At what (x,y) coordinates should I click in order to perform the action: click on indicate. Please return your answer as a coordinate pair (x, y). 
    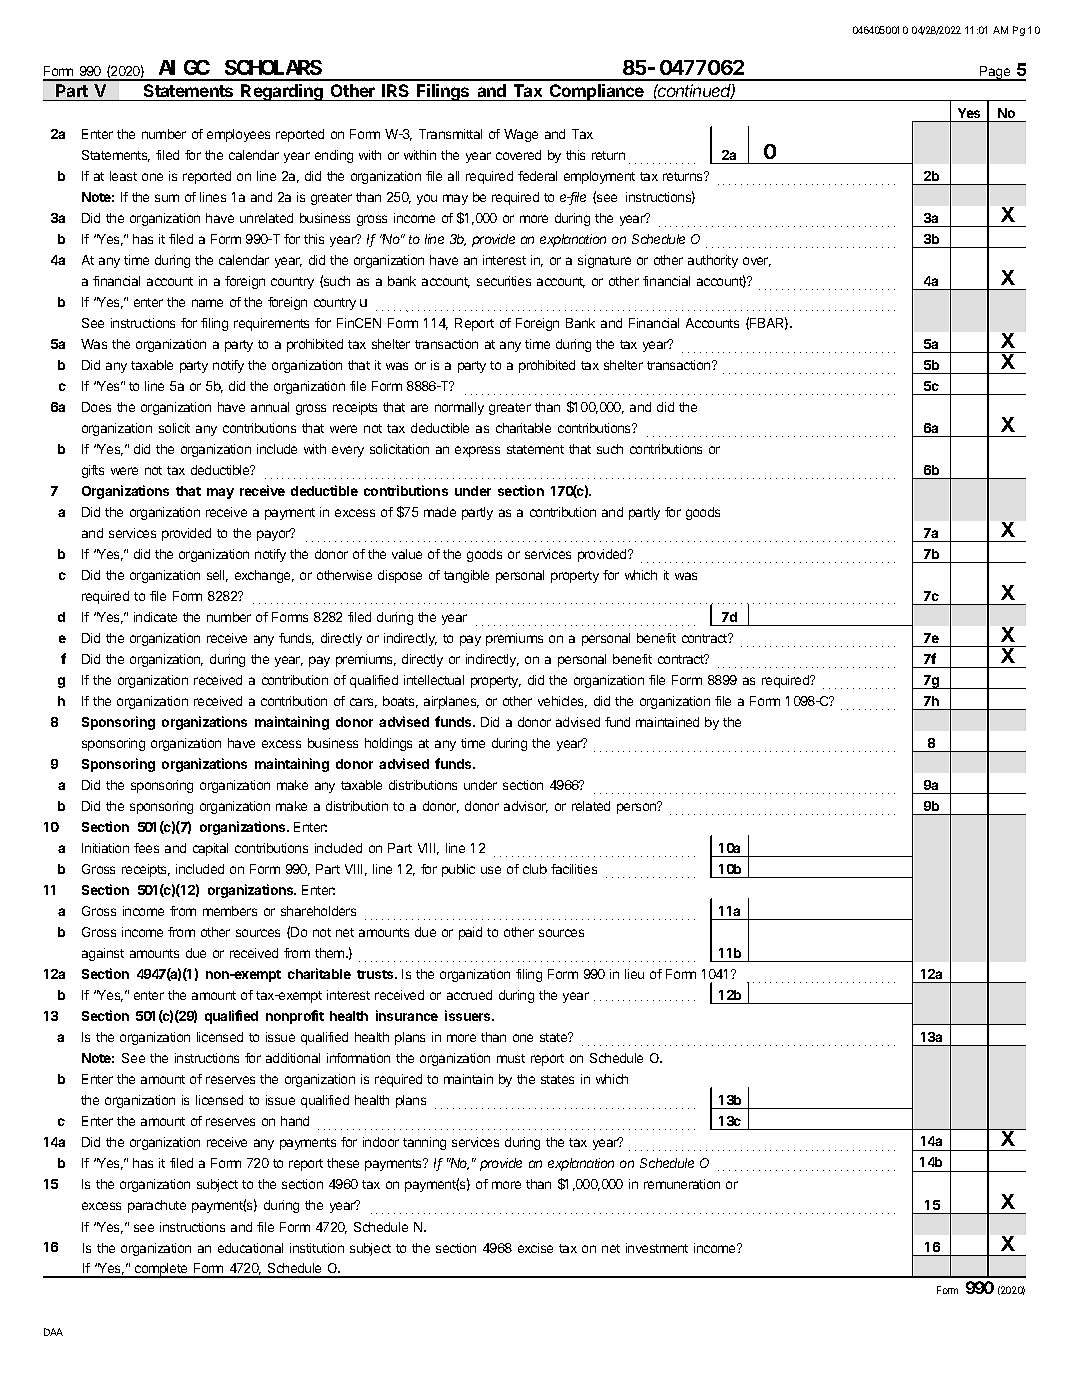
    Looking at the image, I should click on (155, 617).
